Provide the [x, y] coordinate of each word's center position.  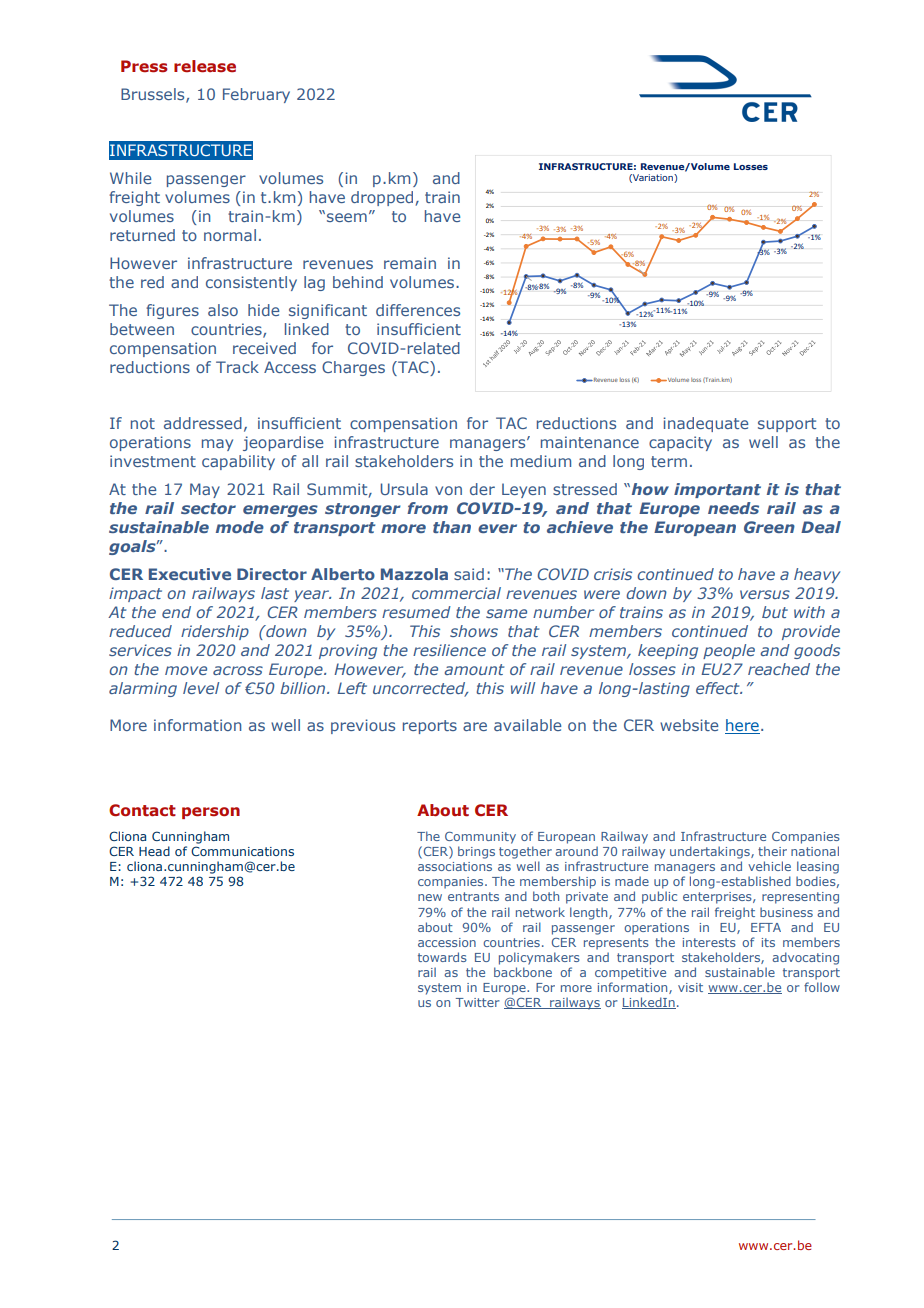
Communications [242, 851]
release [205, 66]
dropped [383, 198]
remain [410, 263]
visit [690, 987]
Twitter [478, 1002]
